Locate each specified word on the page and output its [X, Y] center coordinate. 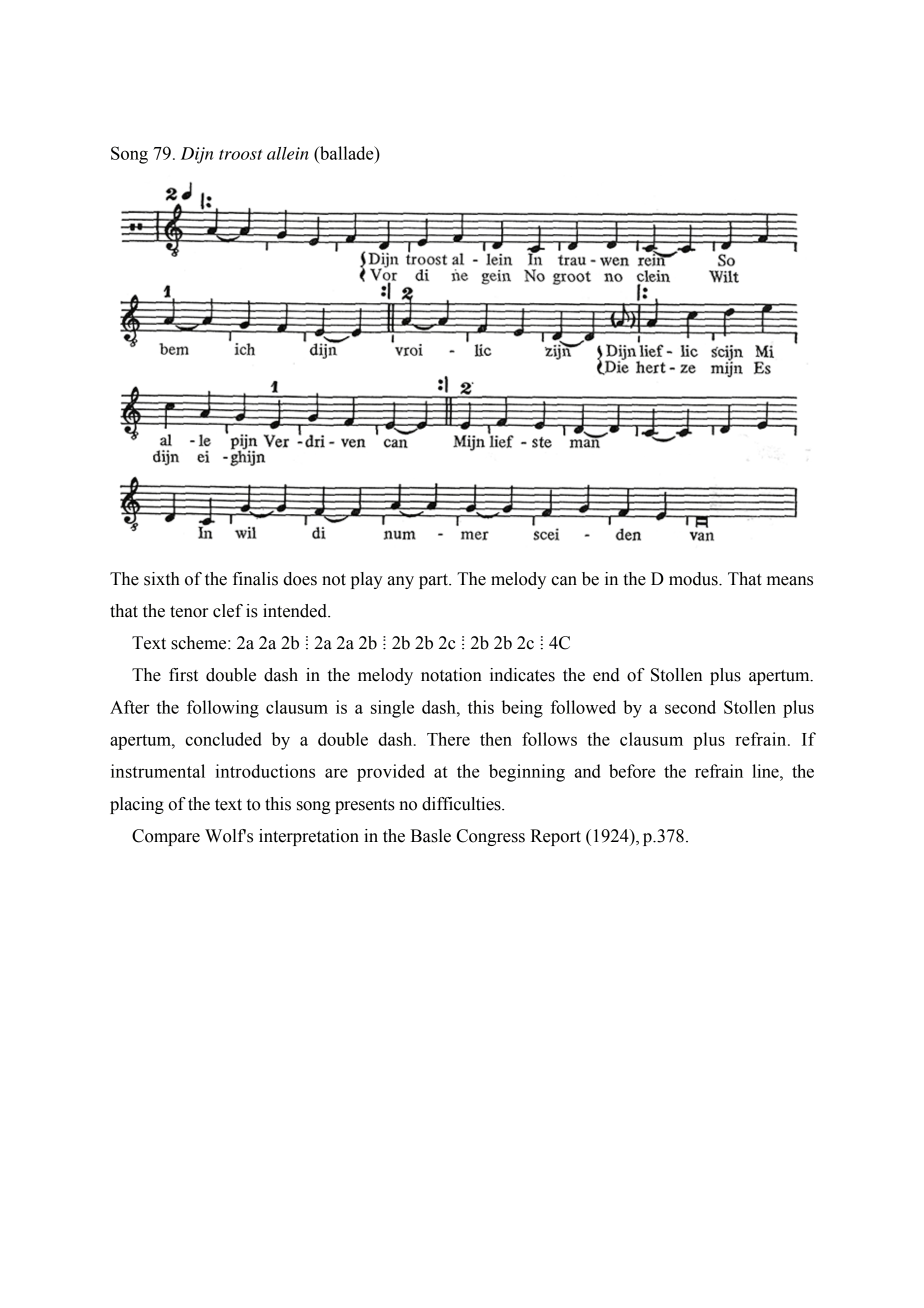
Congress [491, 837]
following [223, 709]
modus [694, 579]
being [522, 709]
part [434, 581]
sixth [162, 579]
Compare [166, 837]
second [690, 707]
